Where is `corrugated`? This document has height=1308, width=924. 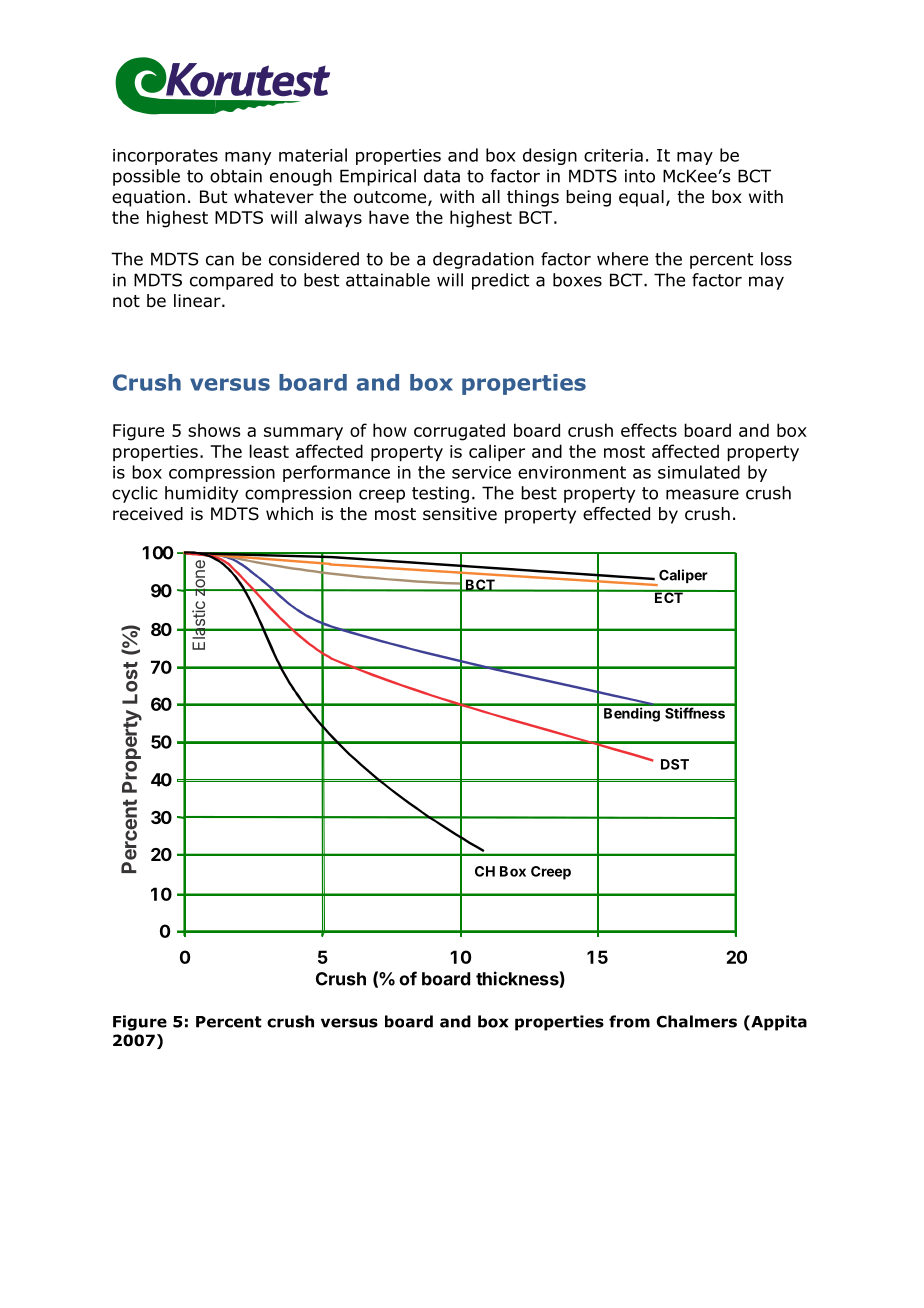 corrugated is located at coordinates (459, 432).
